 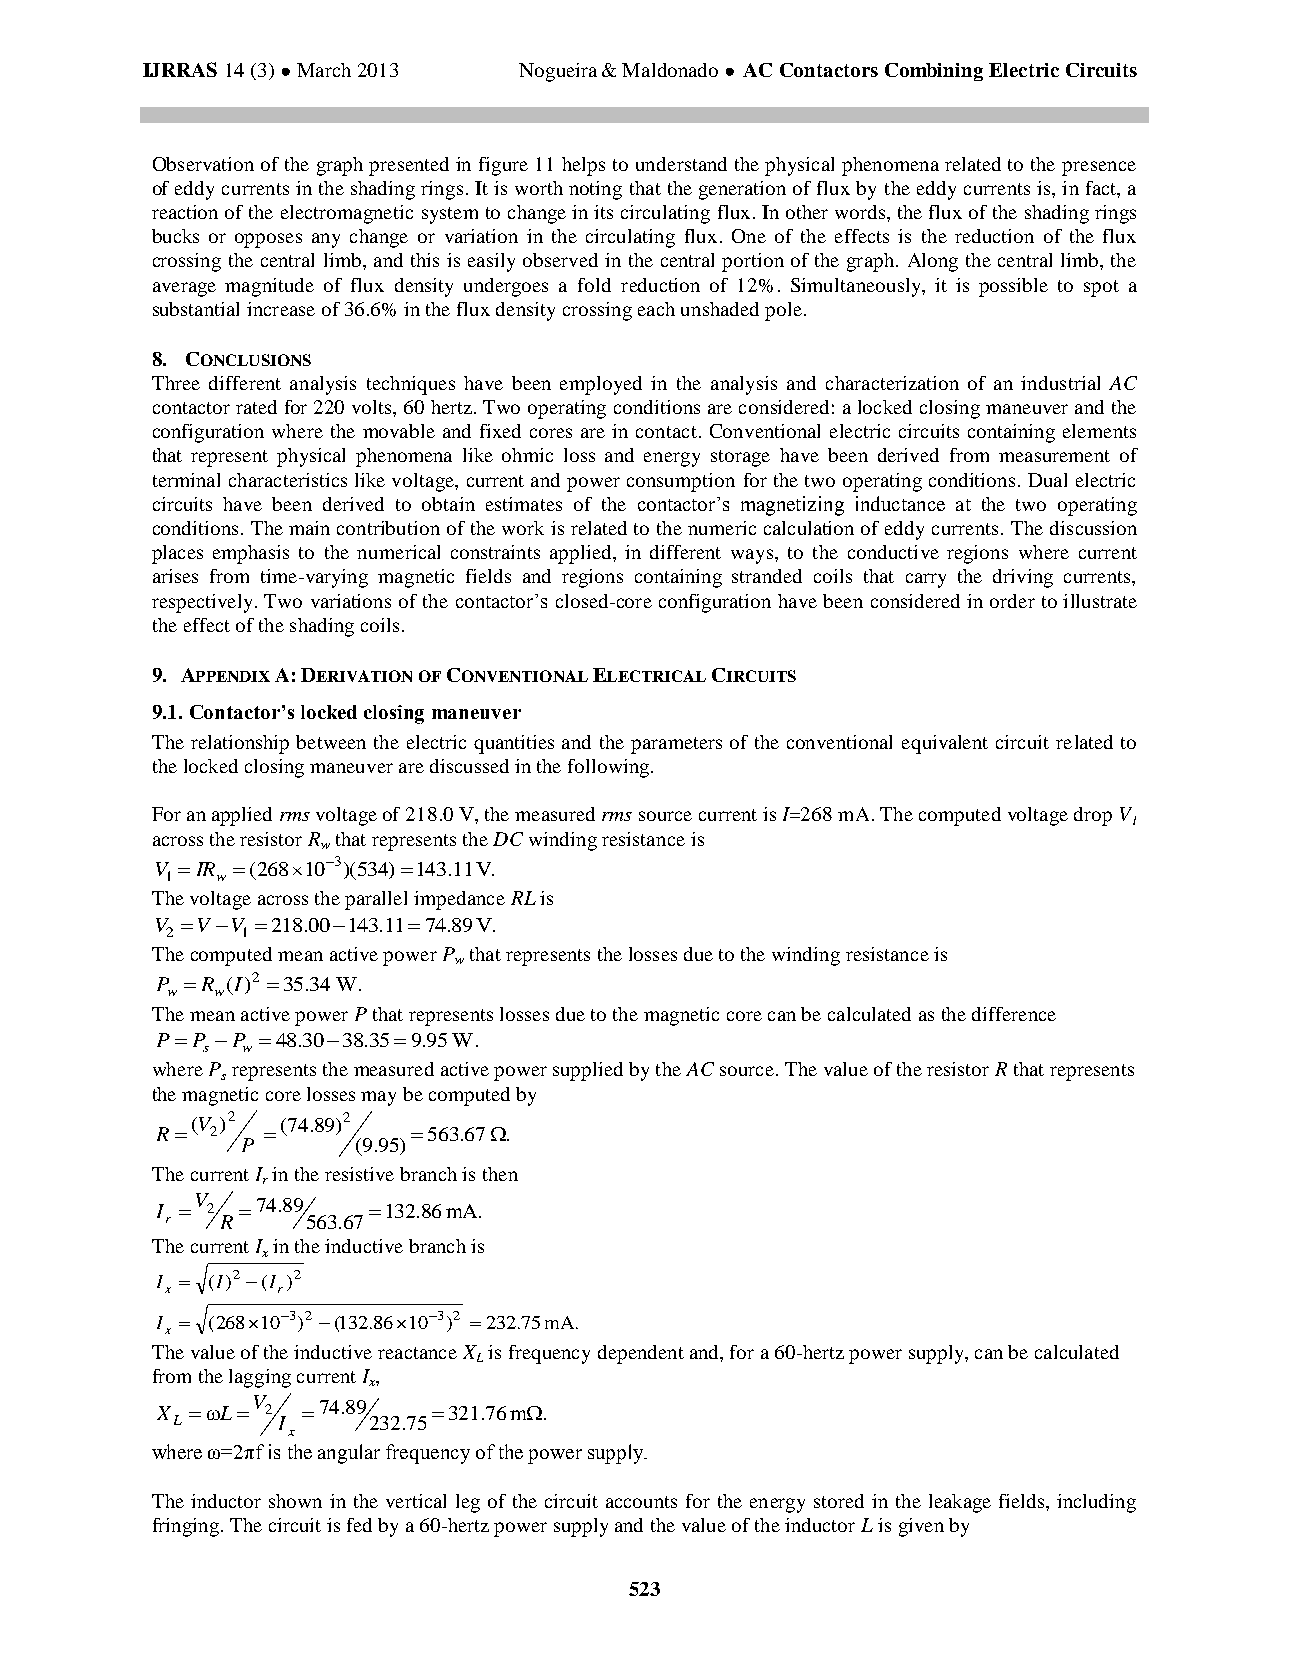 I want to click on industrial, so click(x=1060, y=383).
